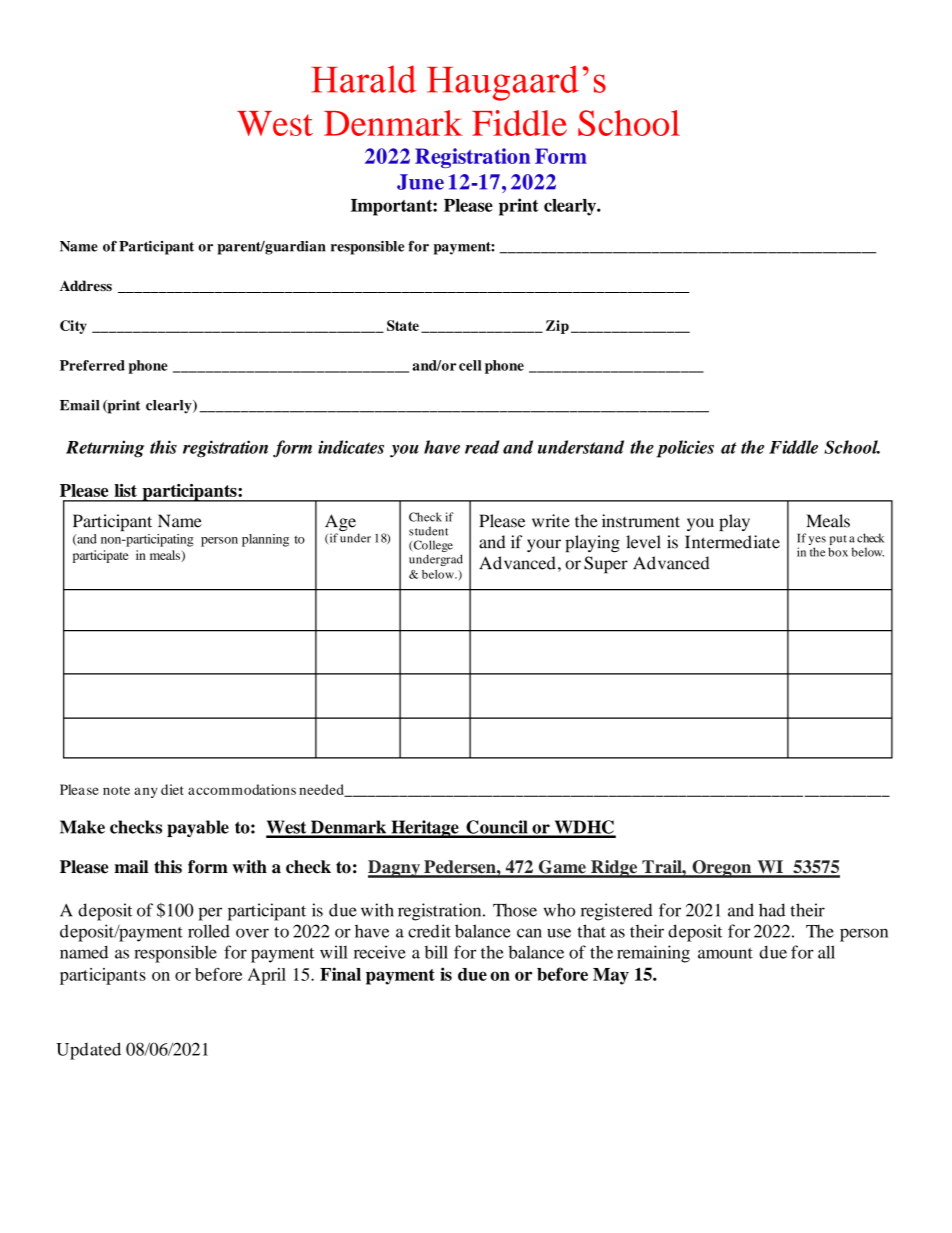  Describe the element at coordinates (425, 829) in the screenshot. I see `Heritage` at that location.
